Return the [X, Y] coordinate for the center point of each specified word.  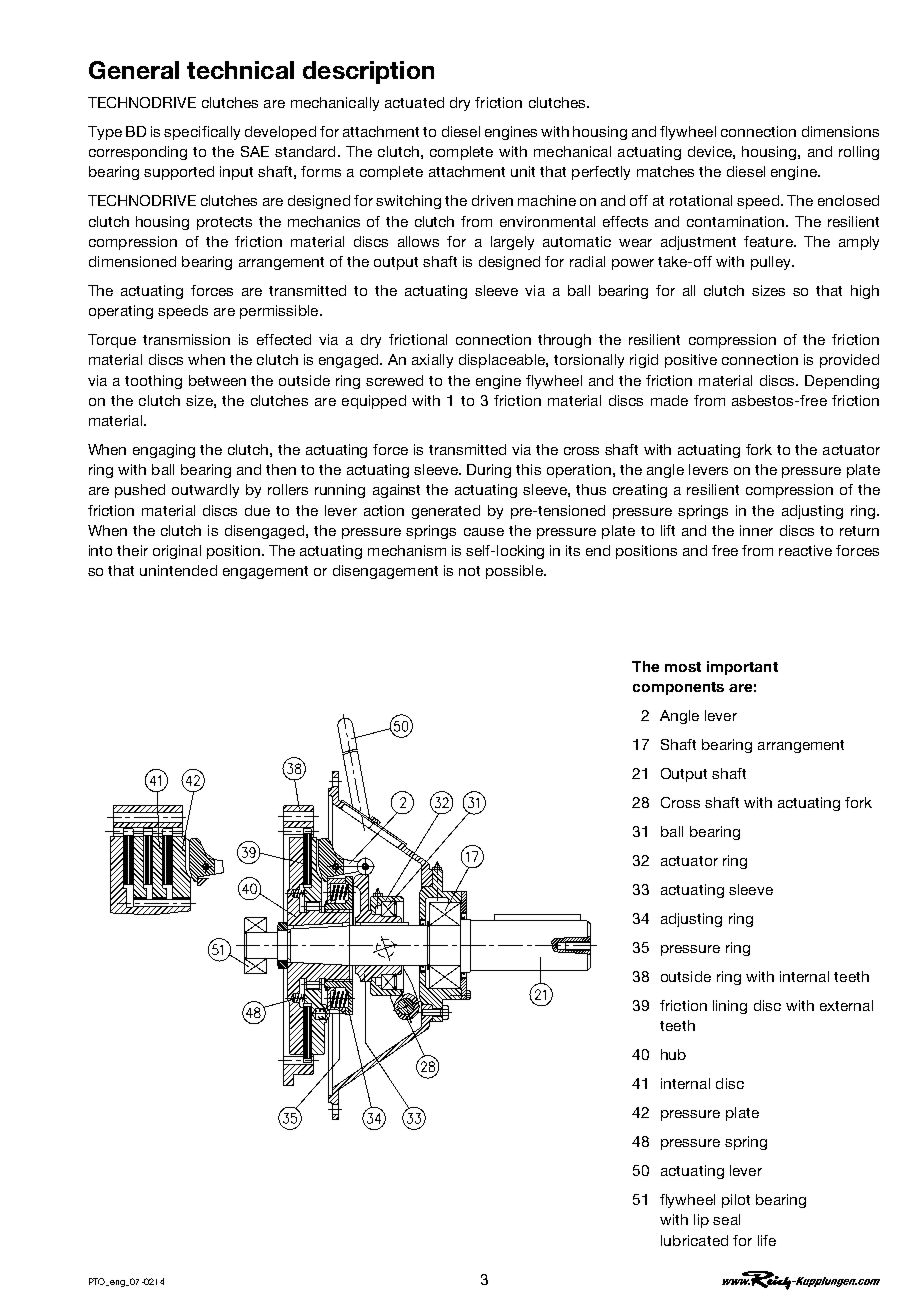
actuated [414, 102]
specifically [202, 133]
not [469, 571]
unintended [178, 570]
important [742, 668]
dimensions [840, 131]
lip [701, 1221]
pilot [736, 1201]
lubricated [694, 1240]
